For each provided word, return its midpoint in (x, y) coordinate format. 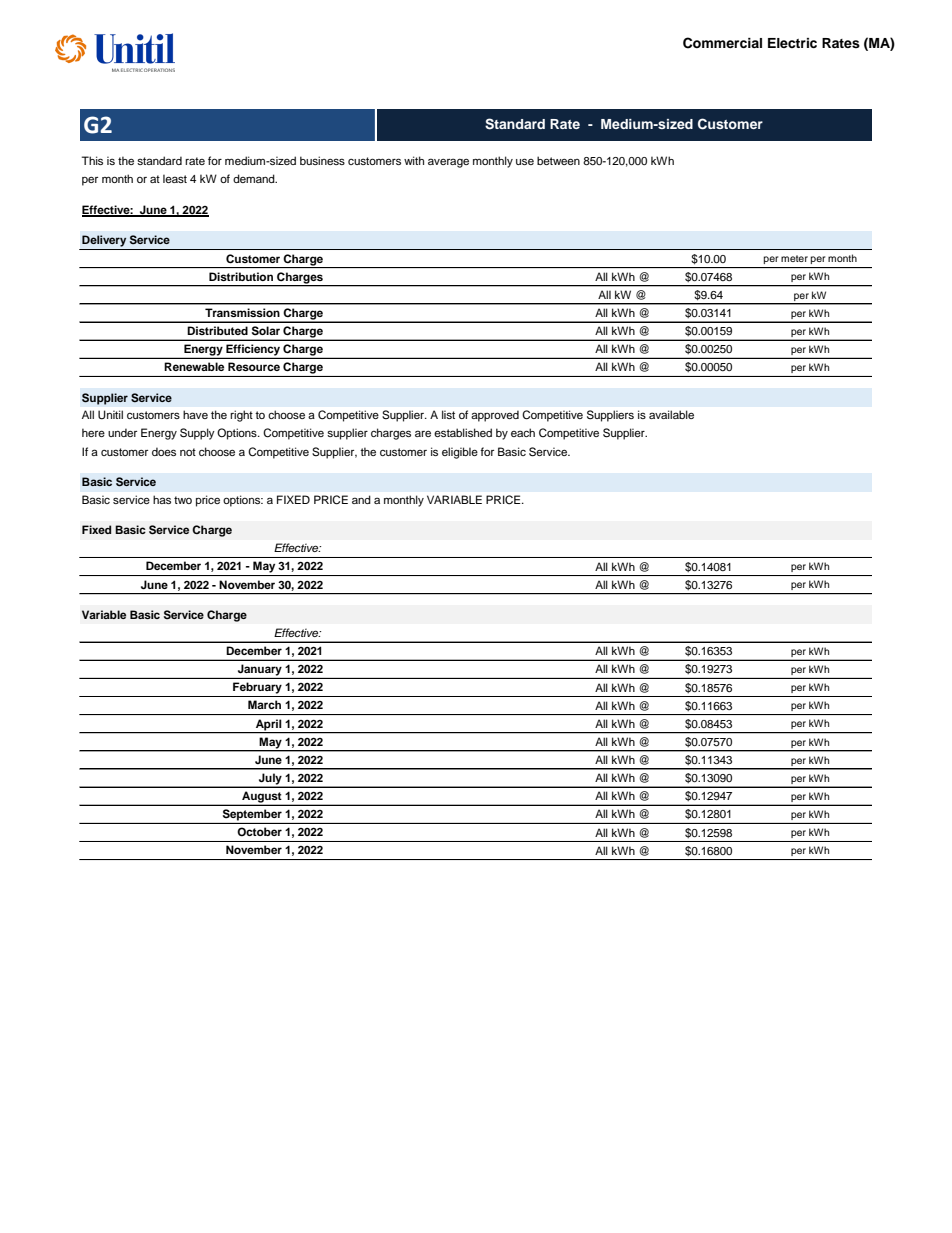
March (264, 704)
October (259, 832)
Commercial (722, 43)
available (671, 414)
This (92, 160)
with (414, 160)
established (463, 432)
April (268, 725)
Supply (197, 434)
